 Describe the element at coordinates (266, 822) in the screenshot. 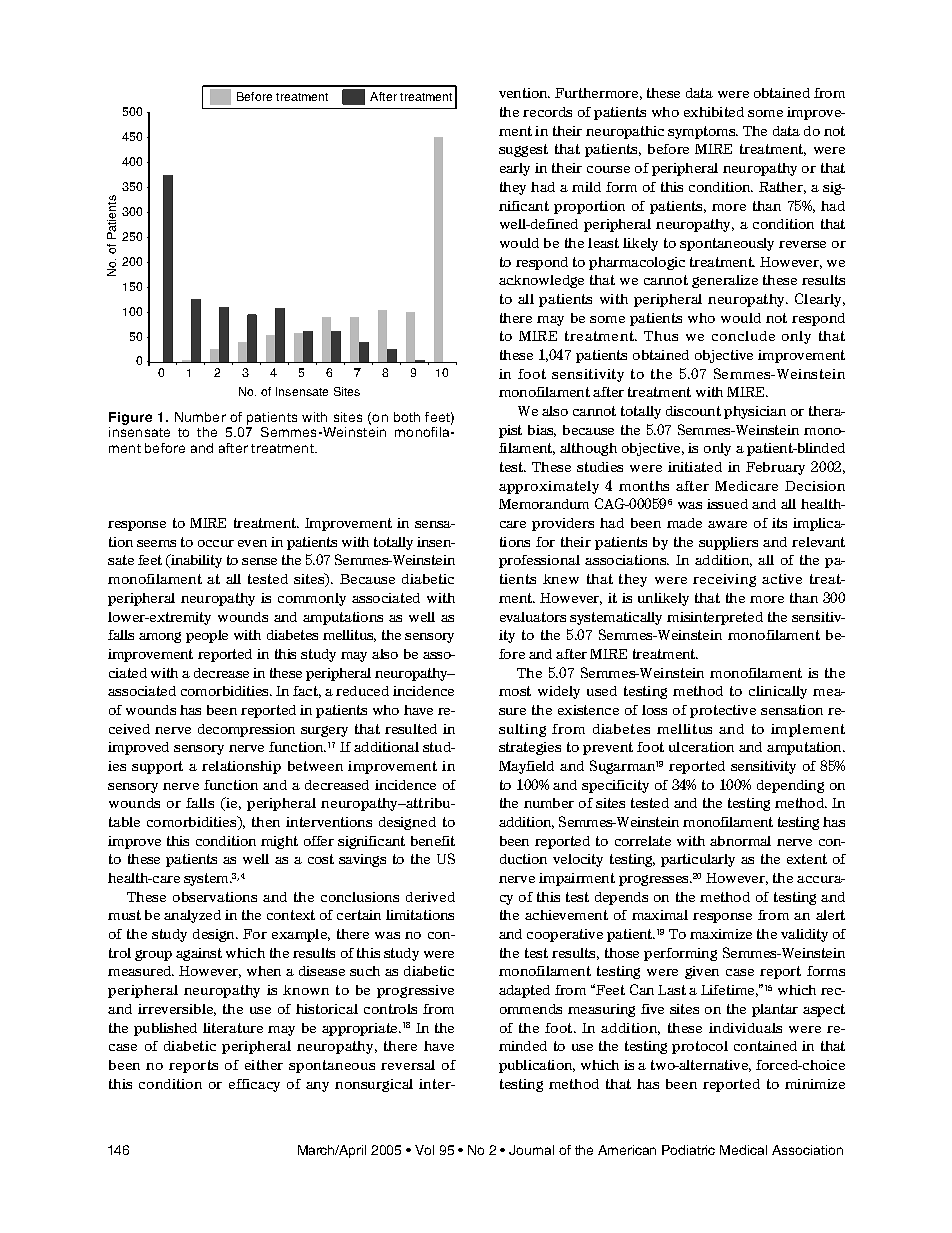

I see `then` at that location.
